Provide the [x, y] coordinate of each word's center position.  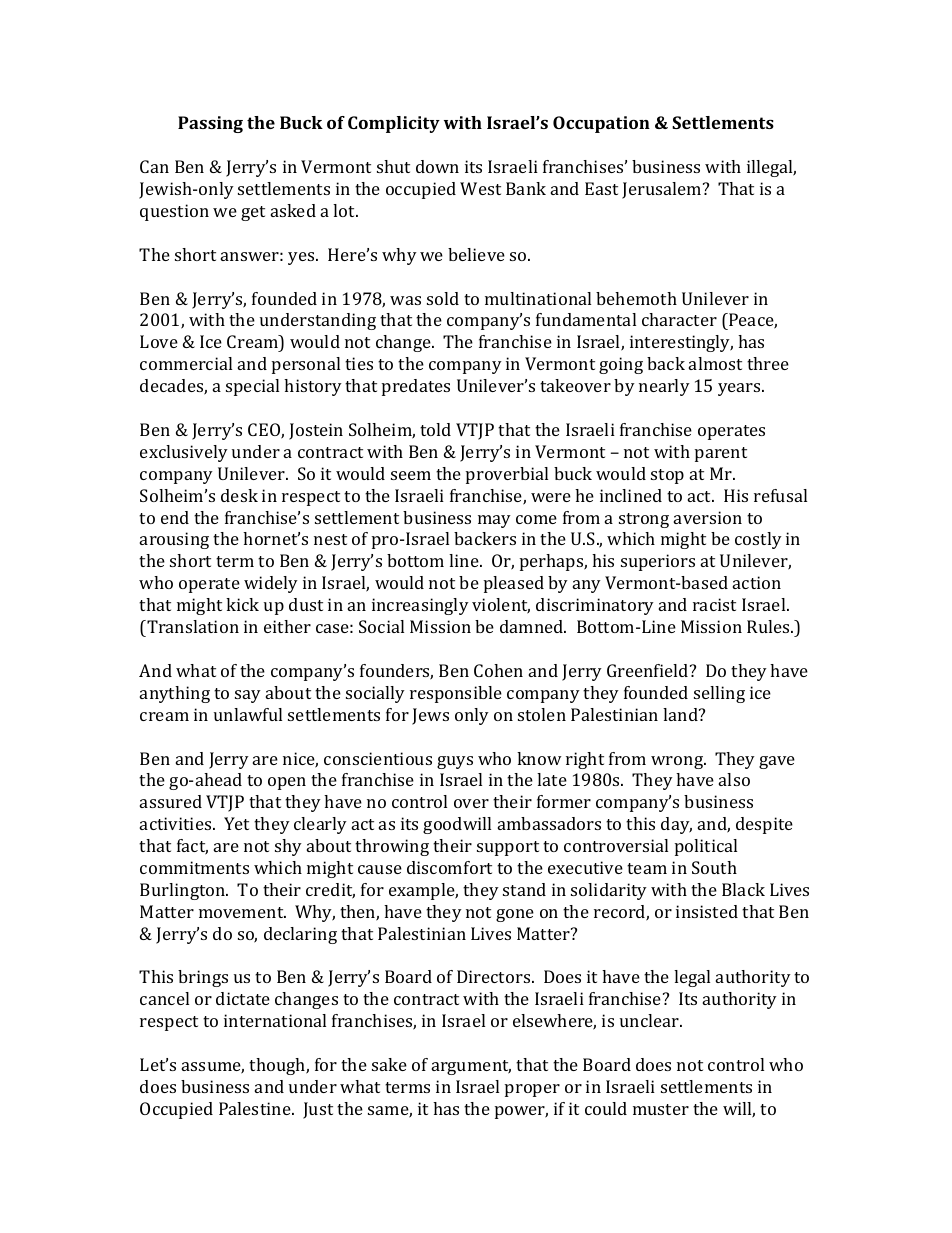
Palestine [256, 1108]
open [287, 783]
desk [239, 495]
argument [471, 1067]
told [435, 429]
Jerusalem [663, 190]
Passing [210, 124]
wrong [678, 762]
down [437, 166]
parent [721, 454]
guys [455, 762]
